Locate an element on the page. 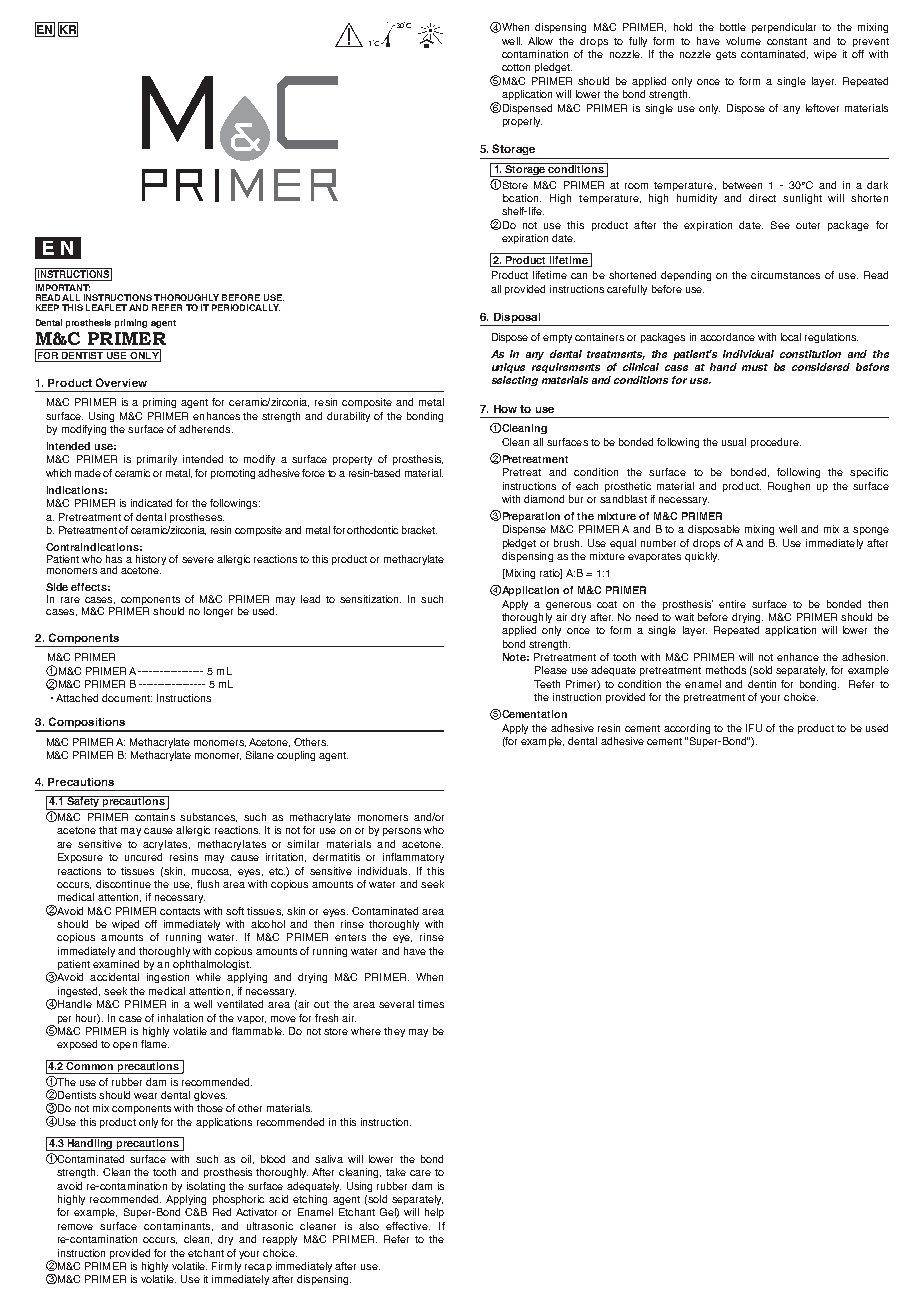  isolating is located at coordinates (206, 1187).
